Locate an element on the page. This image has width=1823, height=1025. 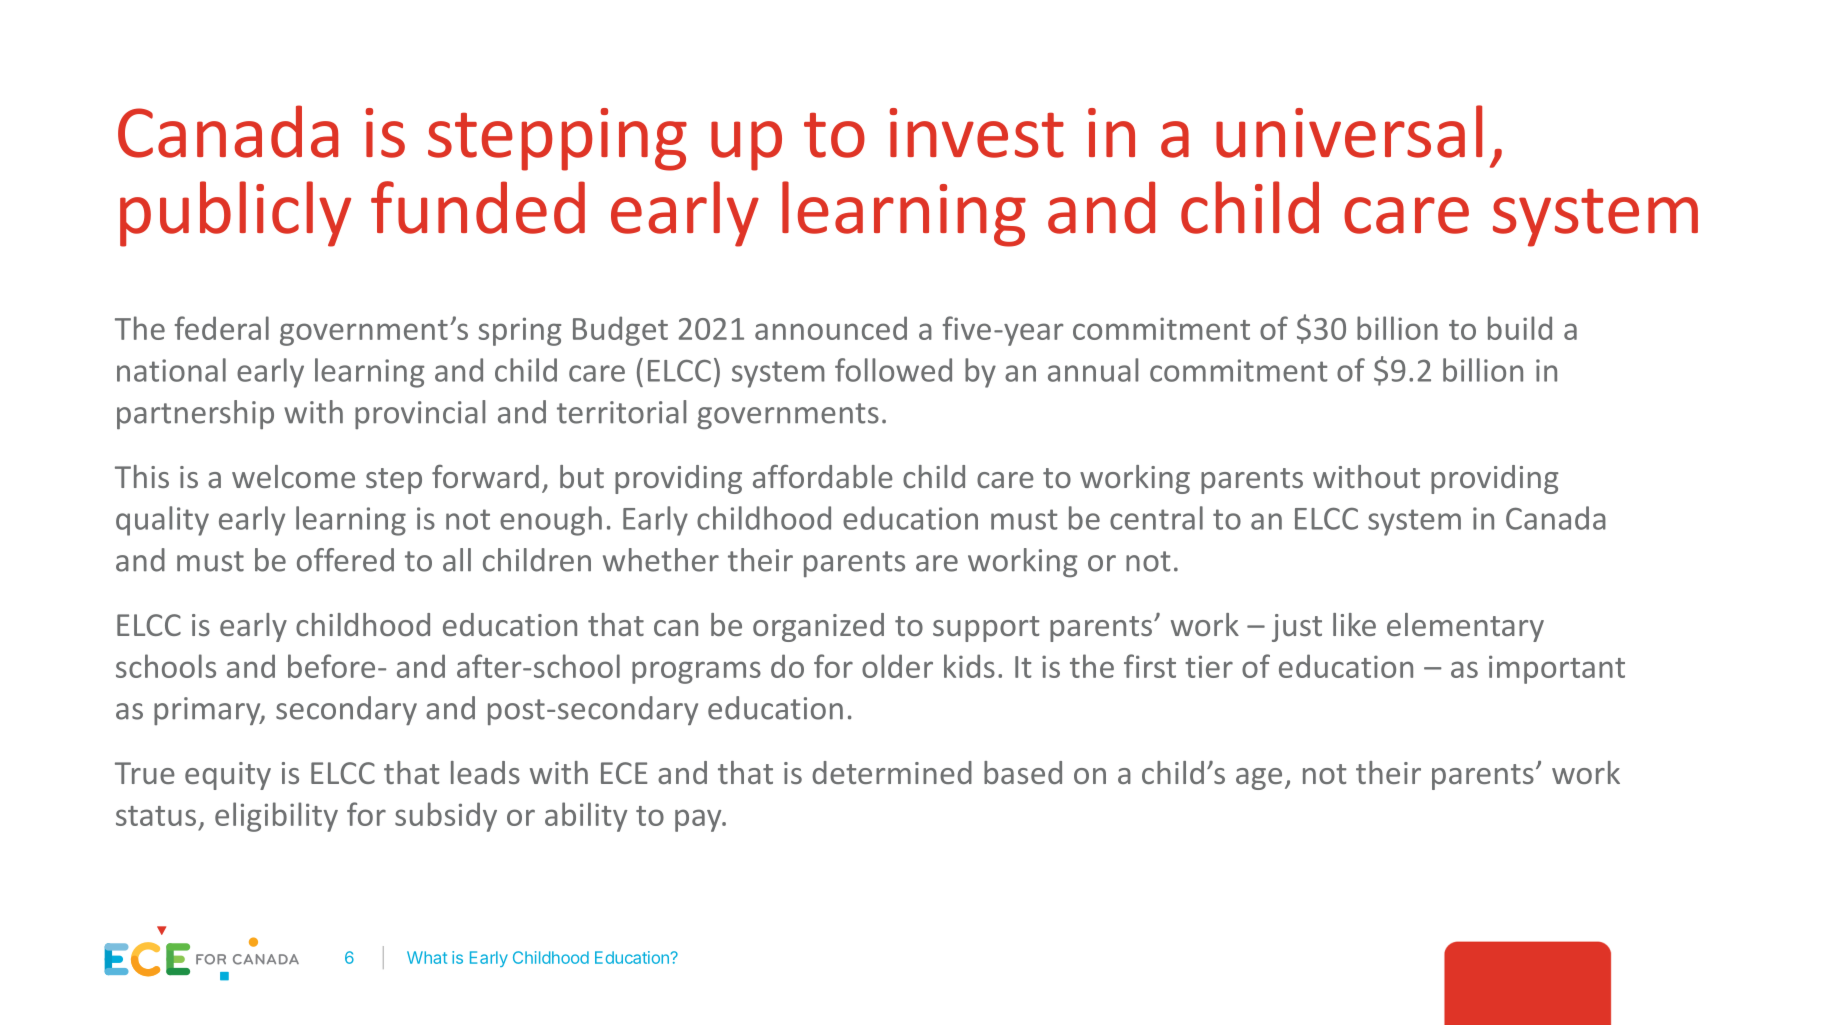
build is located at coordinates (1520, 328).
